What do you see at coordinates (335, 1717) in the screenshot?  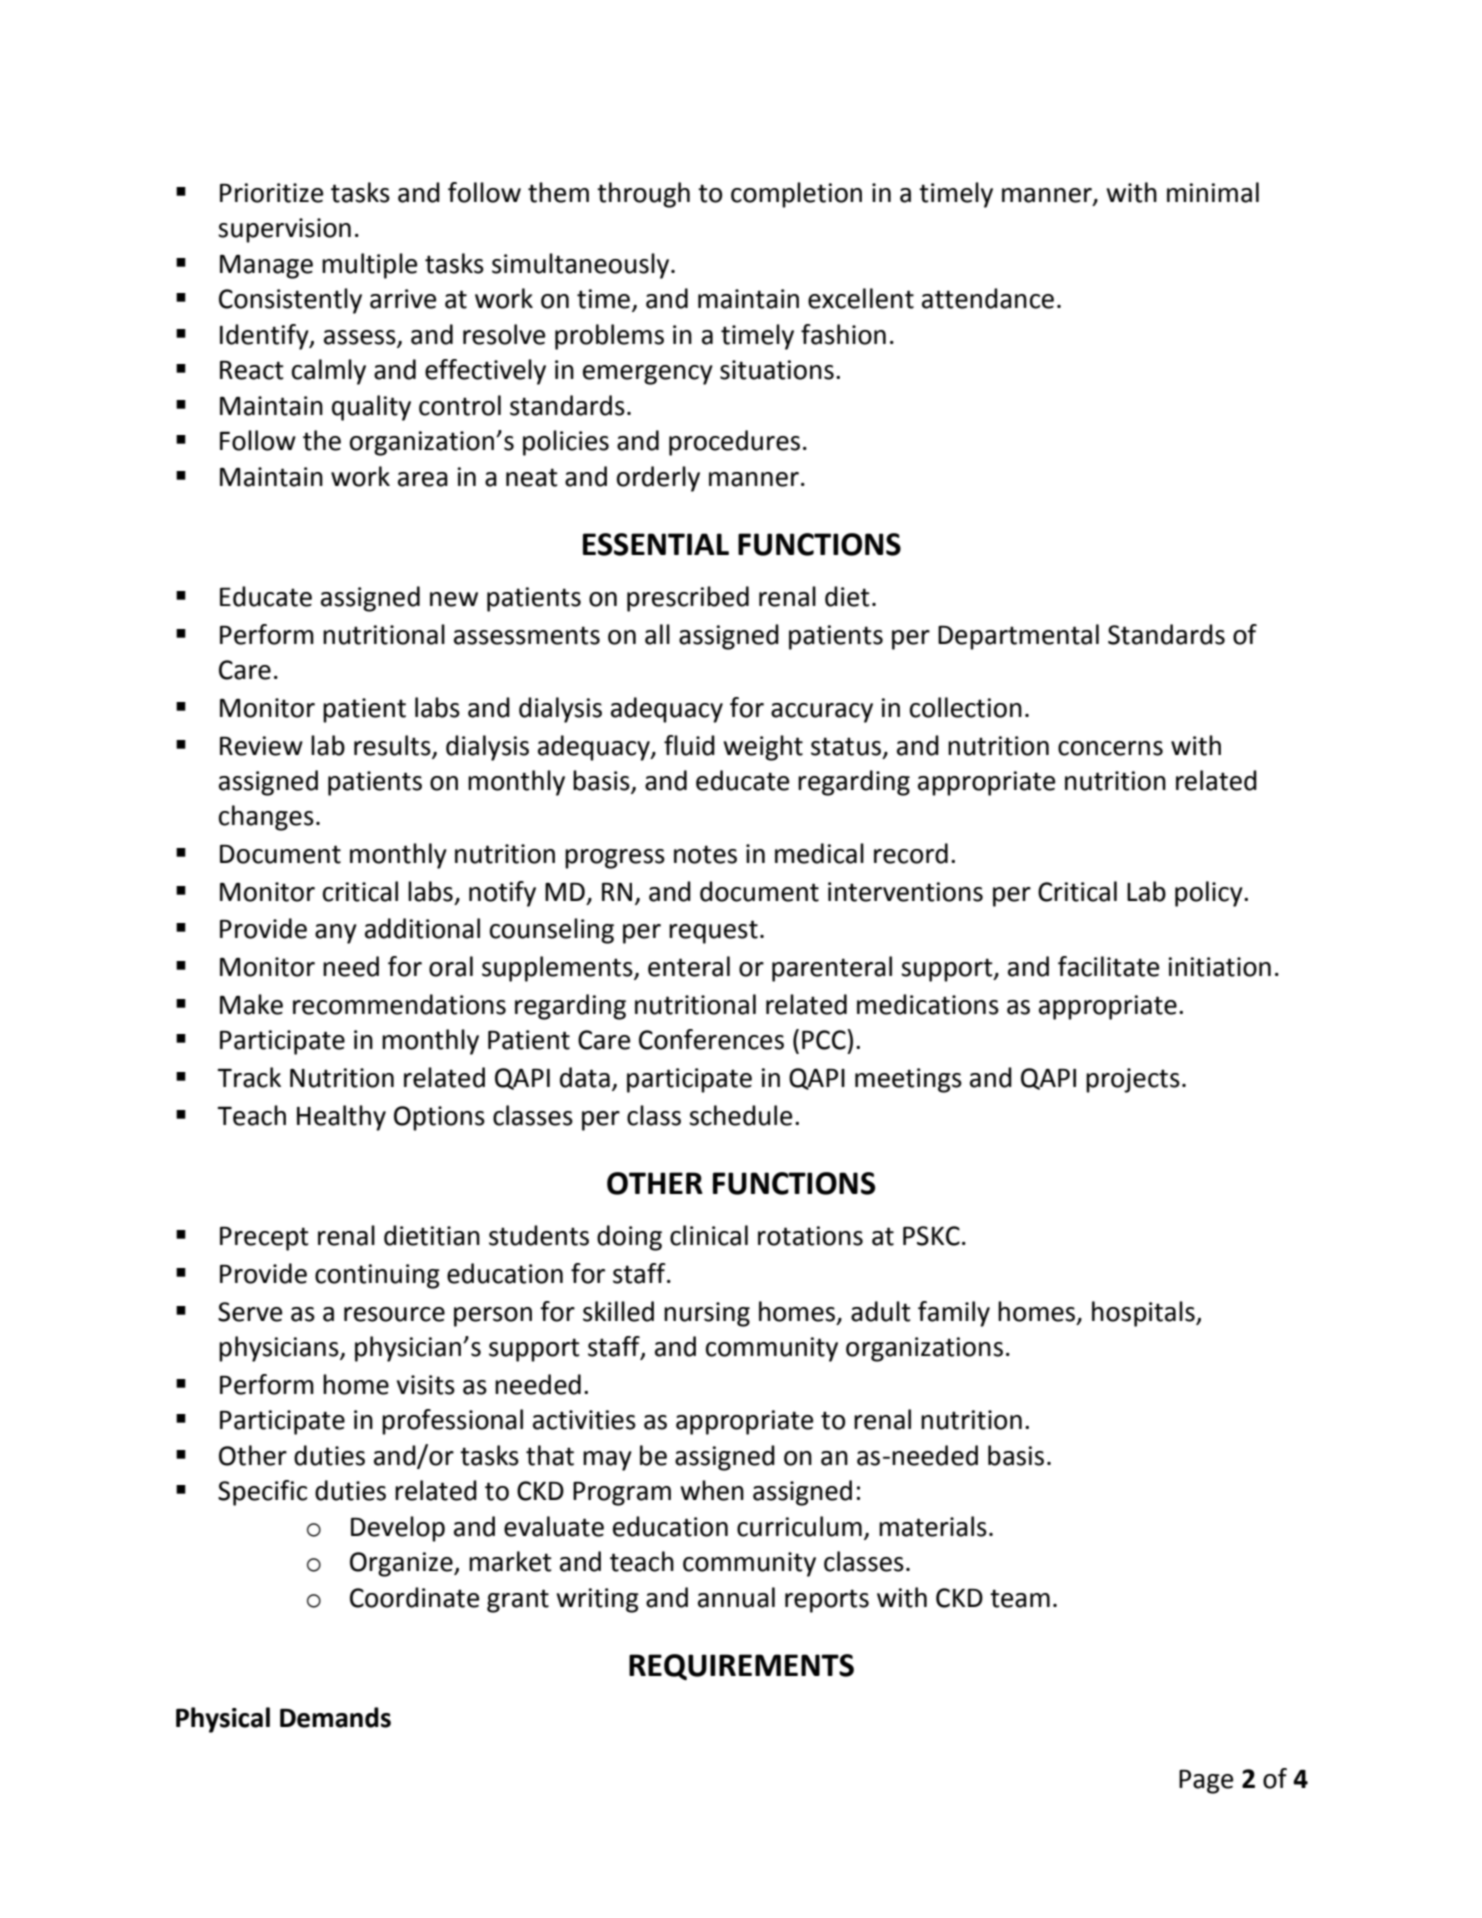 I see `Demands` at bounding box center [335, 1717].
